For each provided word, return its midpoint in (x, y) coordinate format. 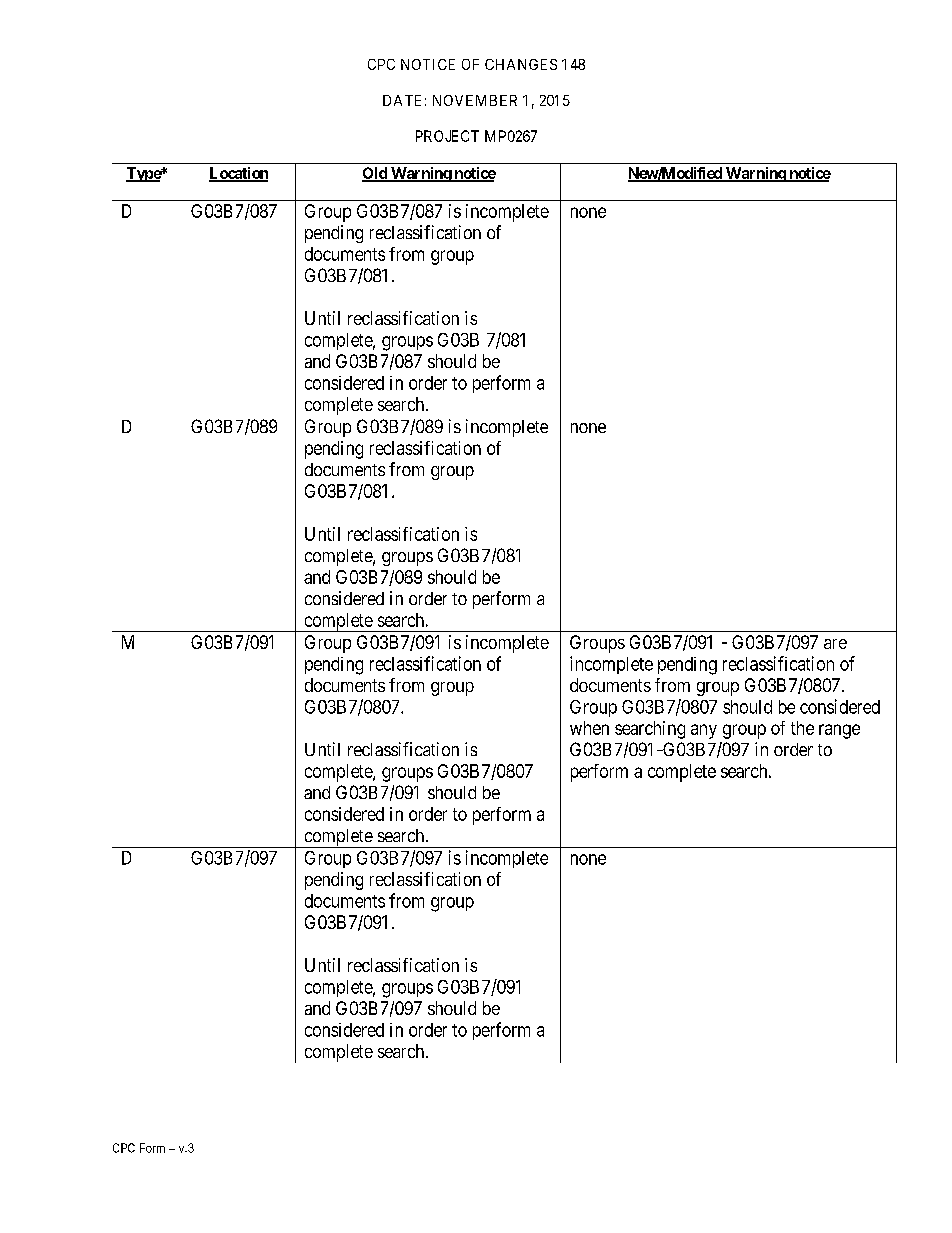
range (839, 731)
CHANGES (521, 64)
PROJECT (447, 136)
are (835, 644)
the (802, 728)
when (589, 728)
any (704, 731)
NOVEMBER (475, 100)
